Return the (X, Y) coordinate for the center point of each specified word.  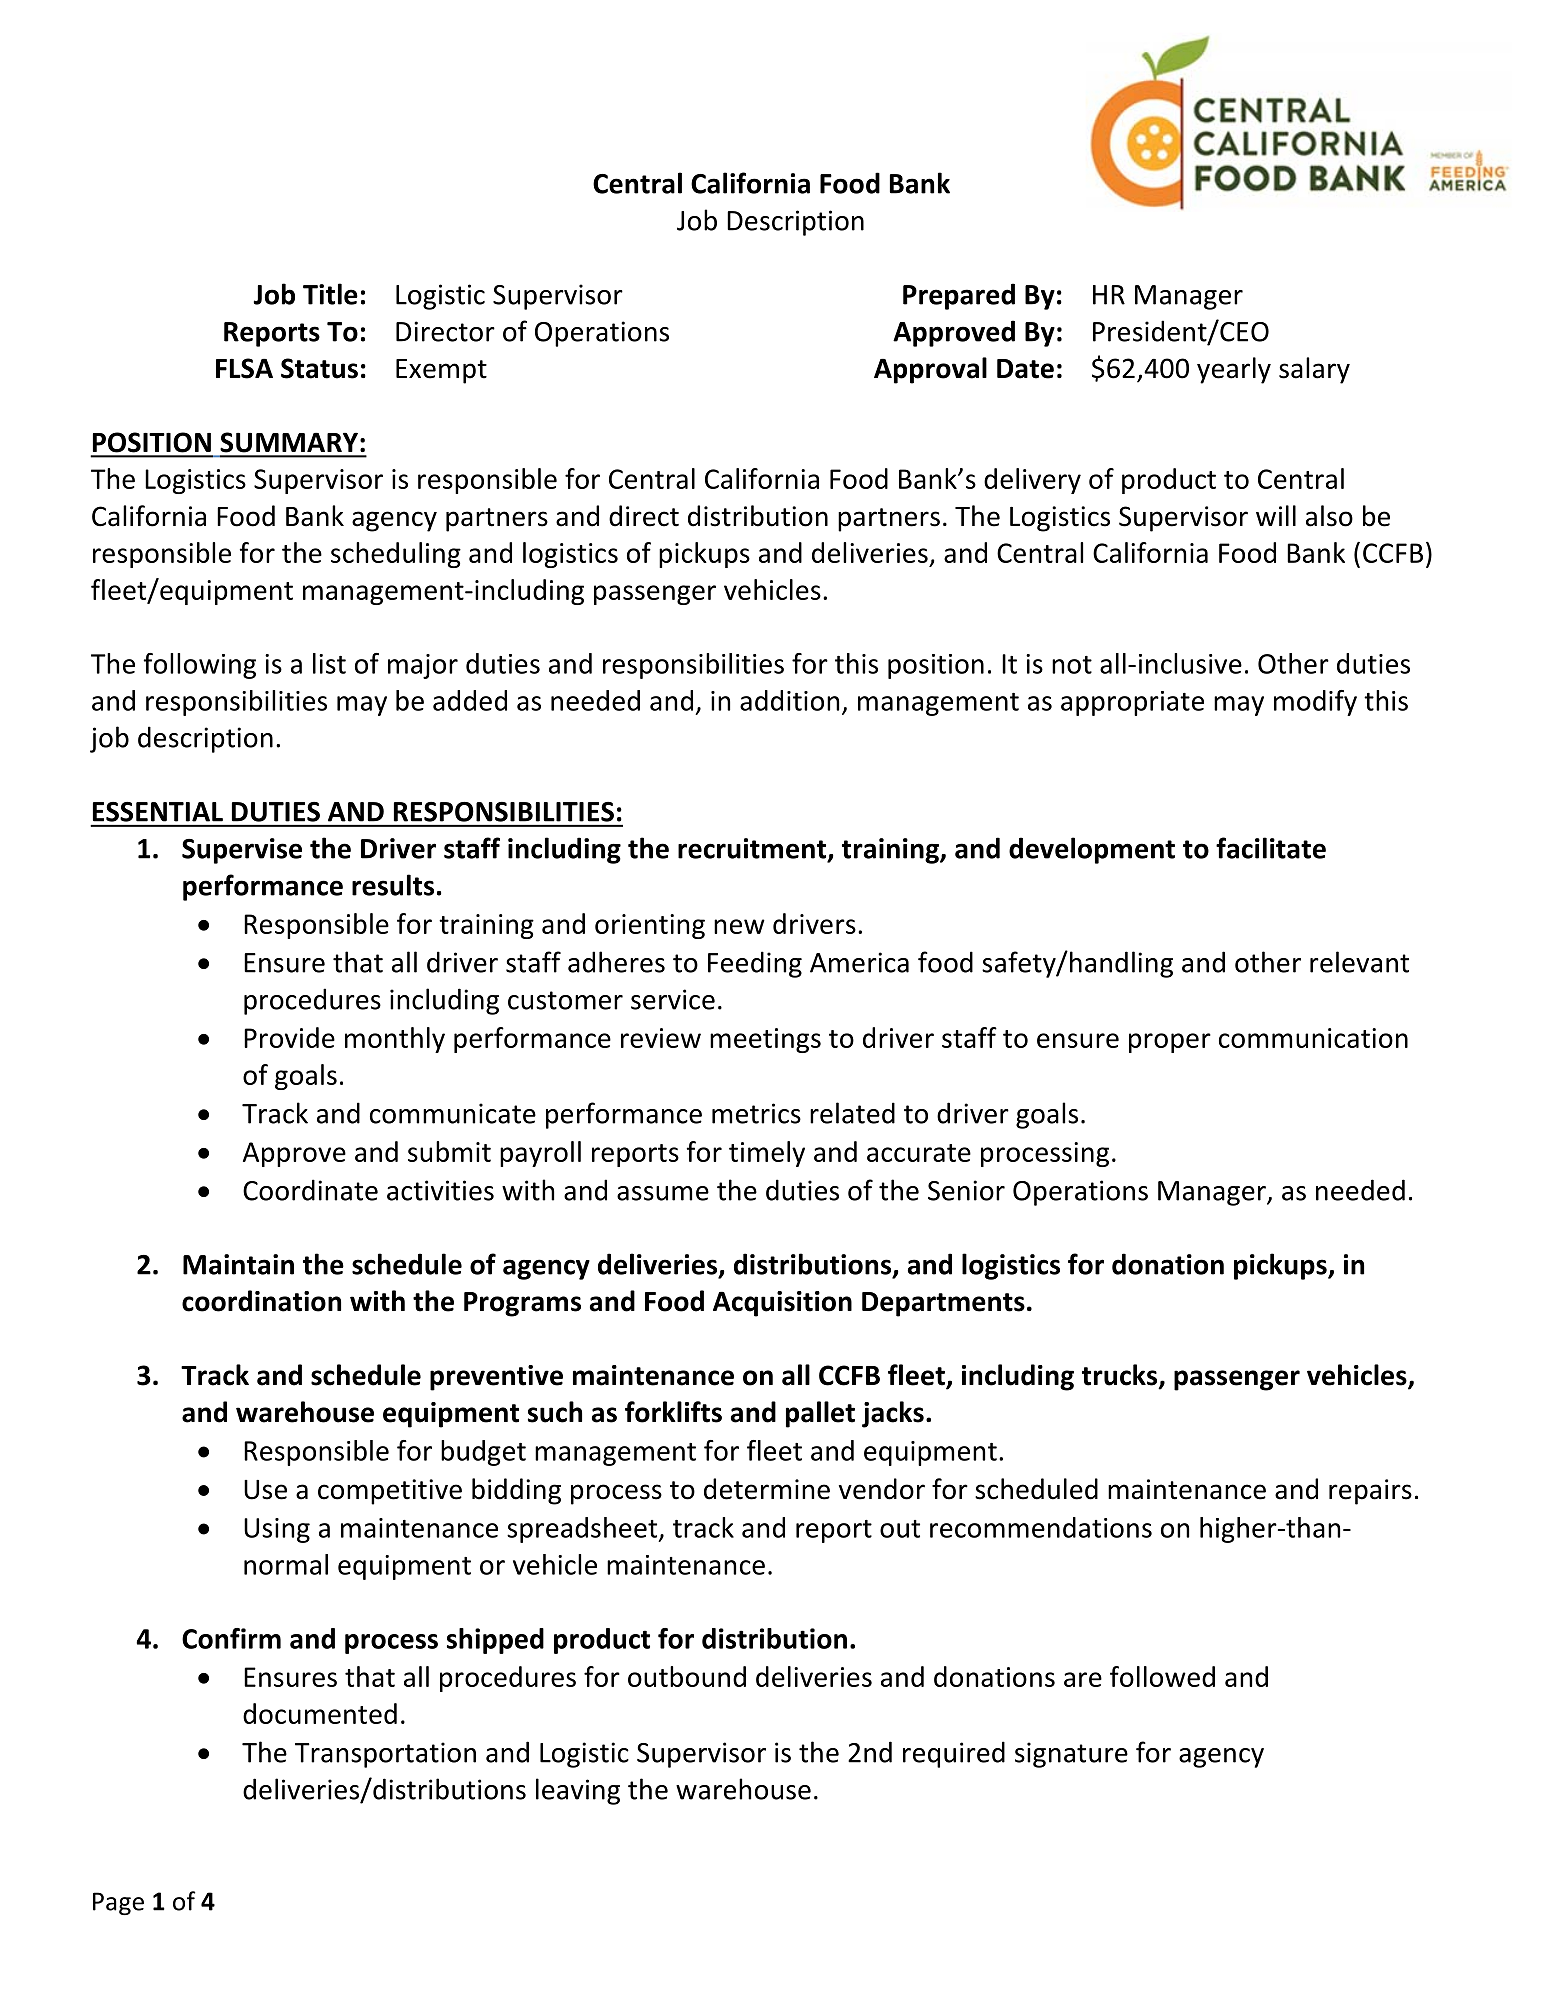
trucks (1121, 1376)
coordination (261, 1301)
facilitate (1271, 848)
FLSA (244, 368)
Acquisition (782, 1304)
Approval (930, 370)
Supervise (242, 851)
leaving (578, 1791)
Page (118, 1903)
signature (1071, 1755)
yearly (1234, 370)
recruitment (752, 848)
